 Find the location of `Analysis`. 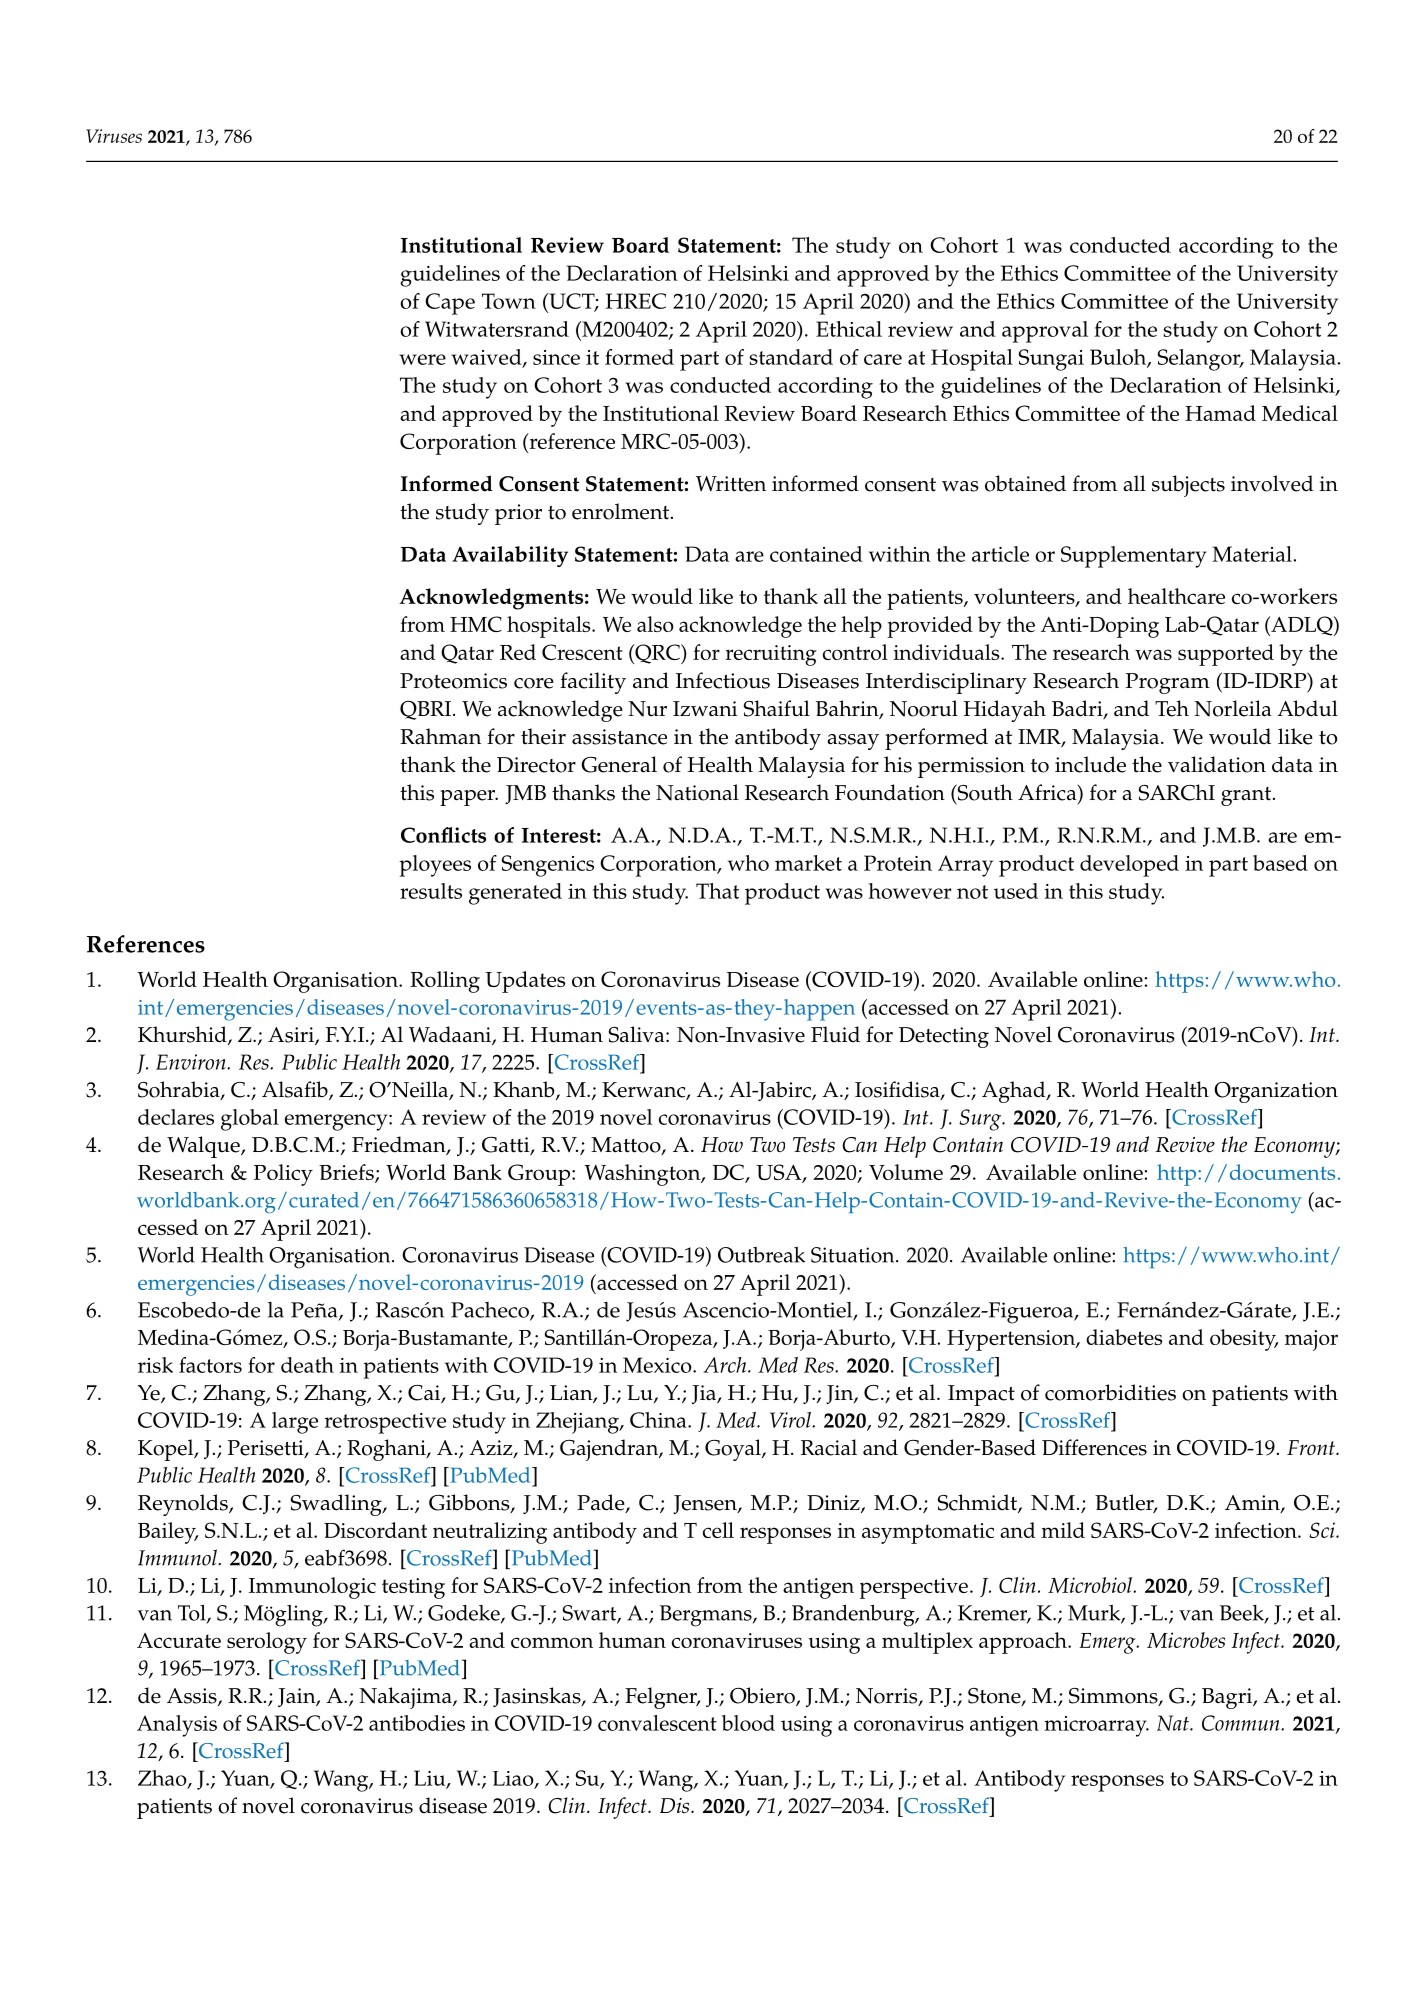

Analysis is located at coordinates (177, 1726).
